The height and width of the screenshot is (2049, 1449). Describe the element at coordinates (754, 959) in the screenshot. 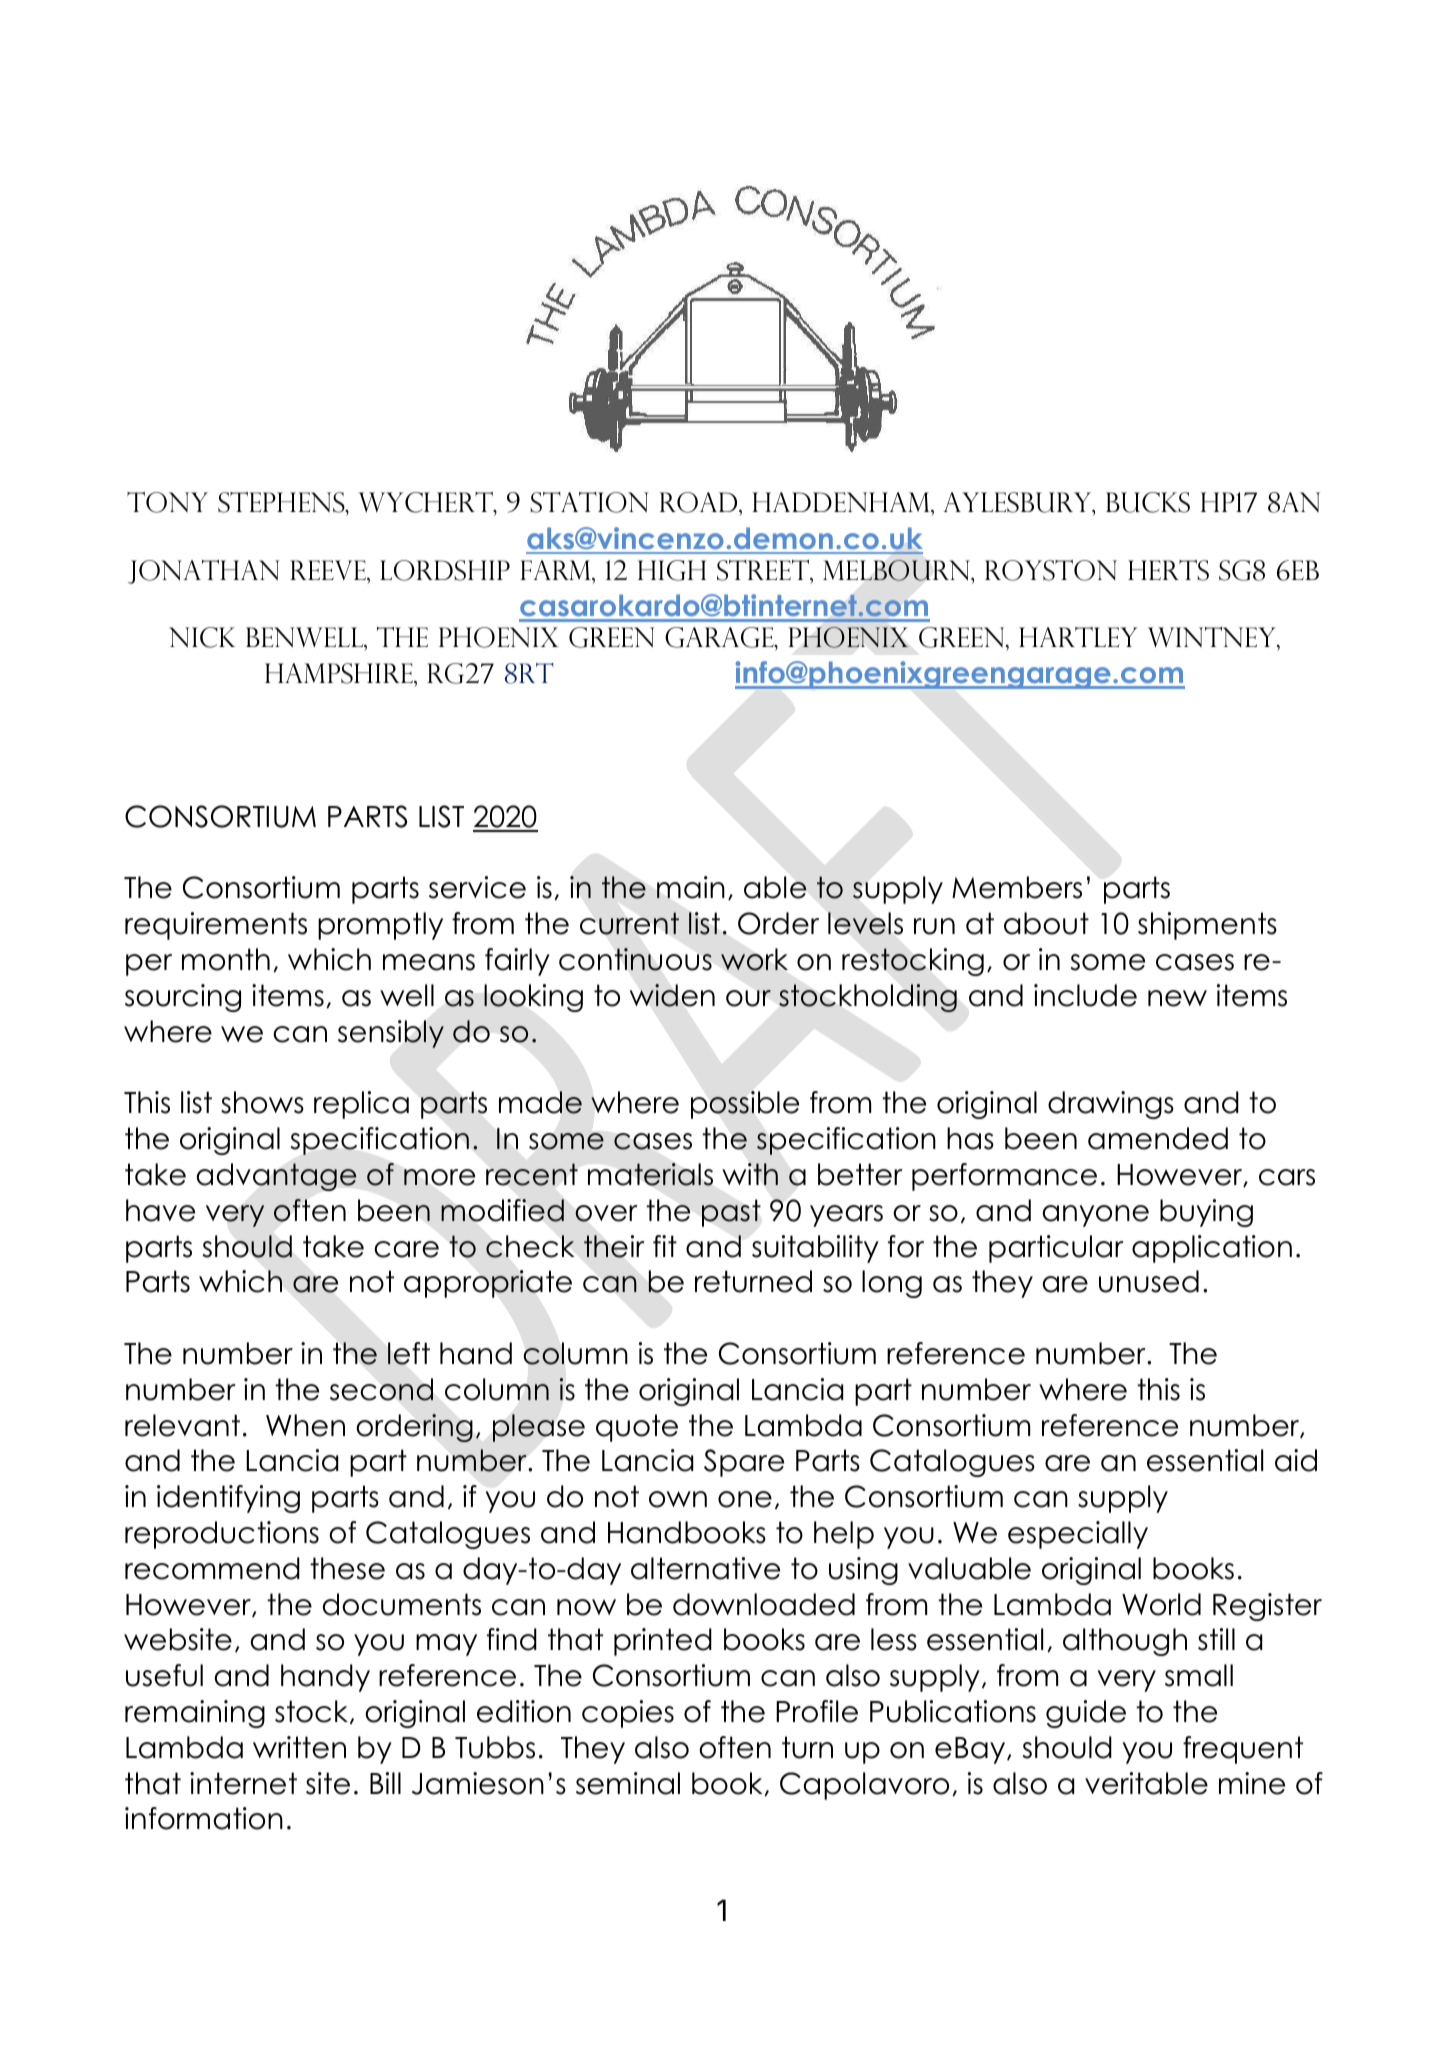

I see `work` at that location.
